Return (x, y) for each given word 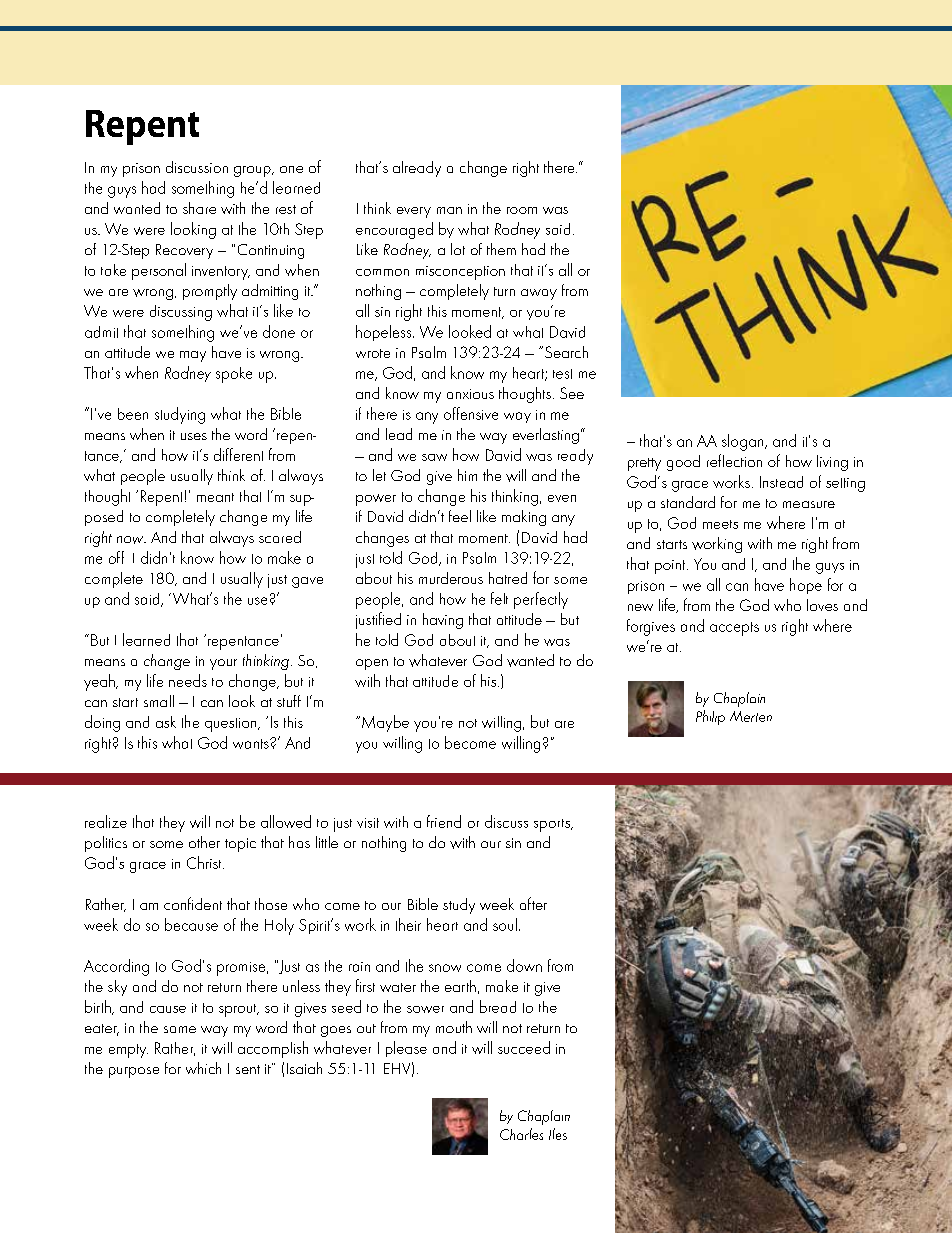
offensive (471, 413)
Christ (205, 862)
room (522, 210)
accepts (734, 629)
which (203, 1068)
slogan (744, 442)
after (533, 903)
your (223, 664)
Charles (521, 1134)
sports (553, 825)
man (449, 210)
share (199, 208)
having (443, 621)
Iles (558, 1134)
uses (194, 436)
